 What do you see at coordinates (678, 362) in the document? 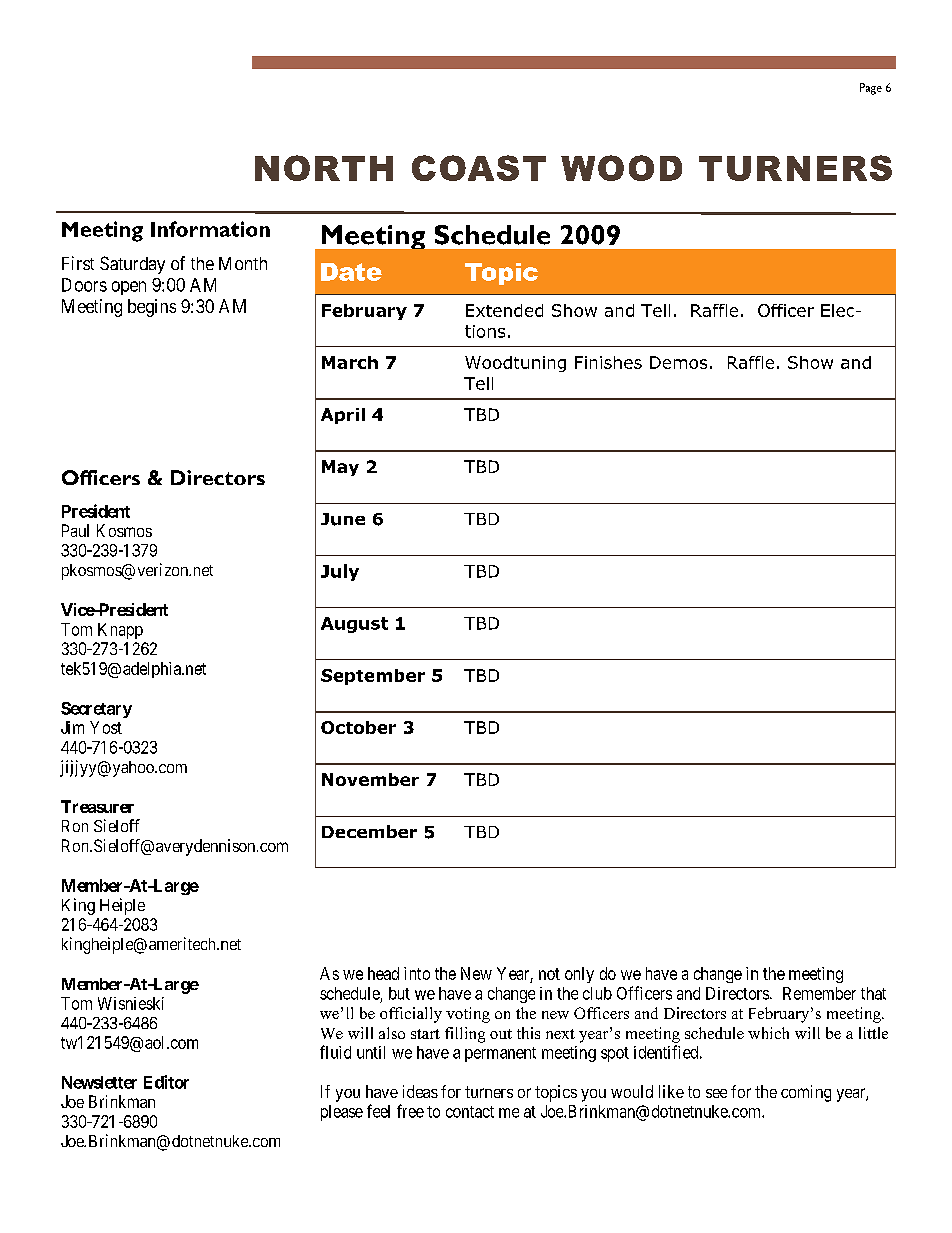
I see `Demos` at bounding box center [678, 362].
